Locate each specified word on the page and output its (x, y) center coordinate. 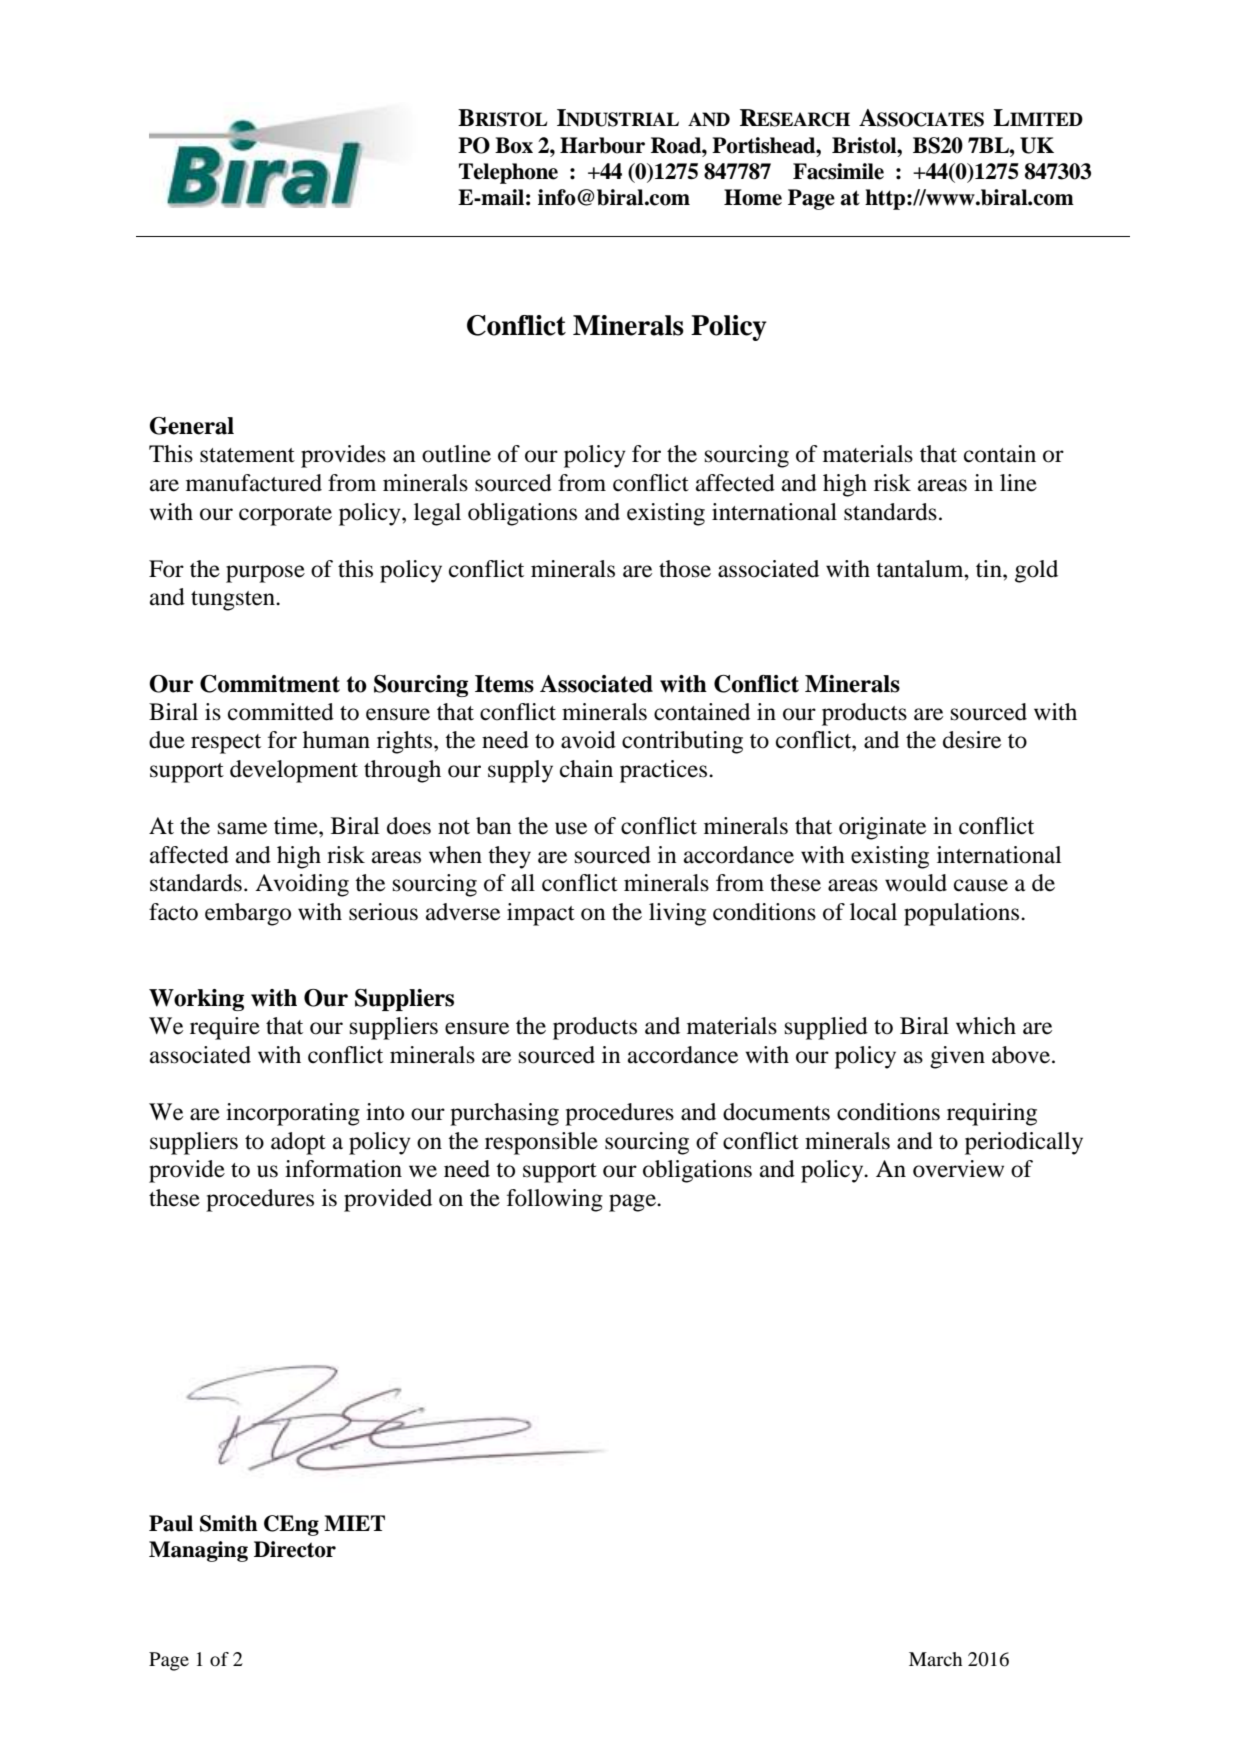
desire (972, 740)
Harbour (602, 145)
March (935, 1659)
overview (958, 1169)
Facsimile (838, 171)
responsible (541, 1143)
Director (295, 1549)
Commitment (270, 684)
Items (504, 684)
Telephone (508, 173)
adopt (298, 1143)
